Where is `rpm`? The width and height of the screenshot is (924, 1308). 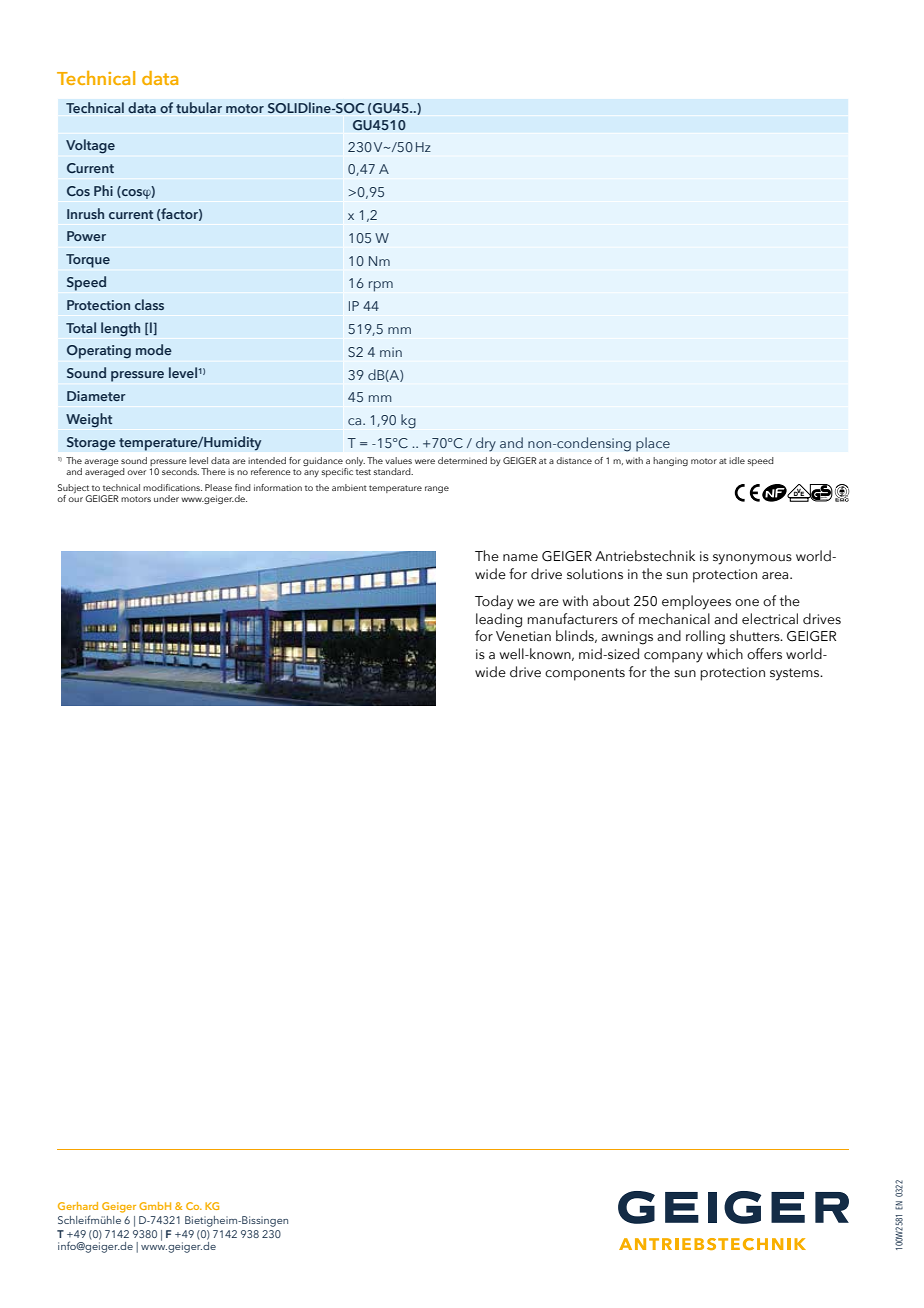 rpm is located at coordinates (381, 286).
